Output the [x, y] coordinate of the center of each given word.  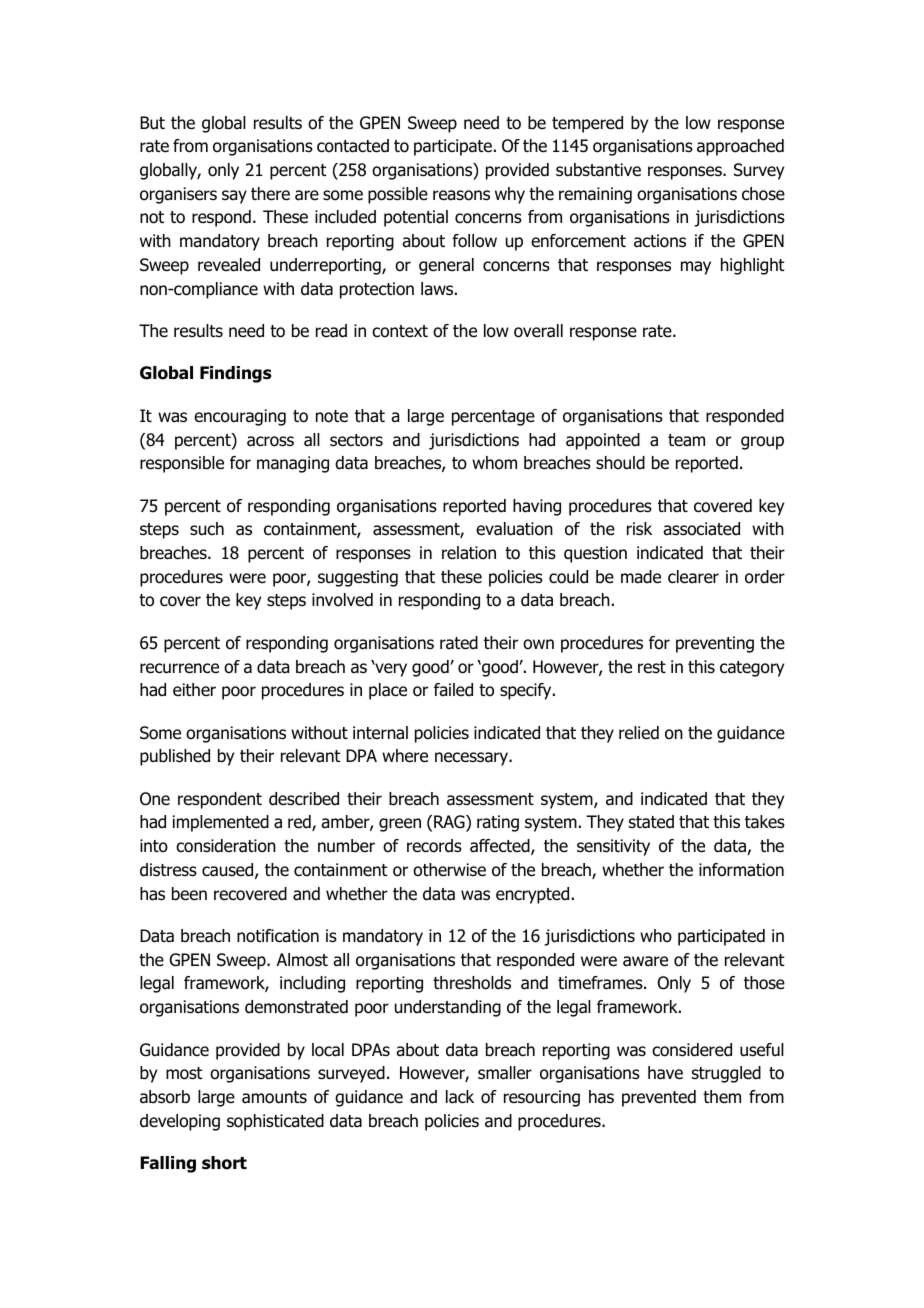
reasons [461, 195]
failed [453, 690]
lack [460, 1097]
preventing [715, 644]
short [224, 1163]
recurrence [179, 668]
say [234, 197]
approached [740, 147]
